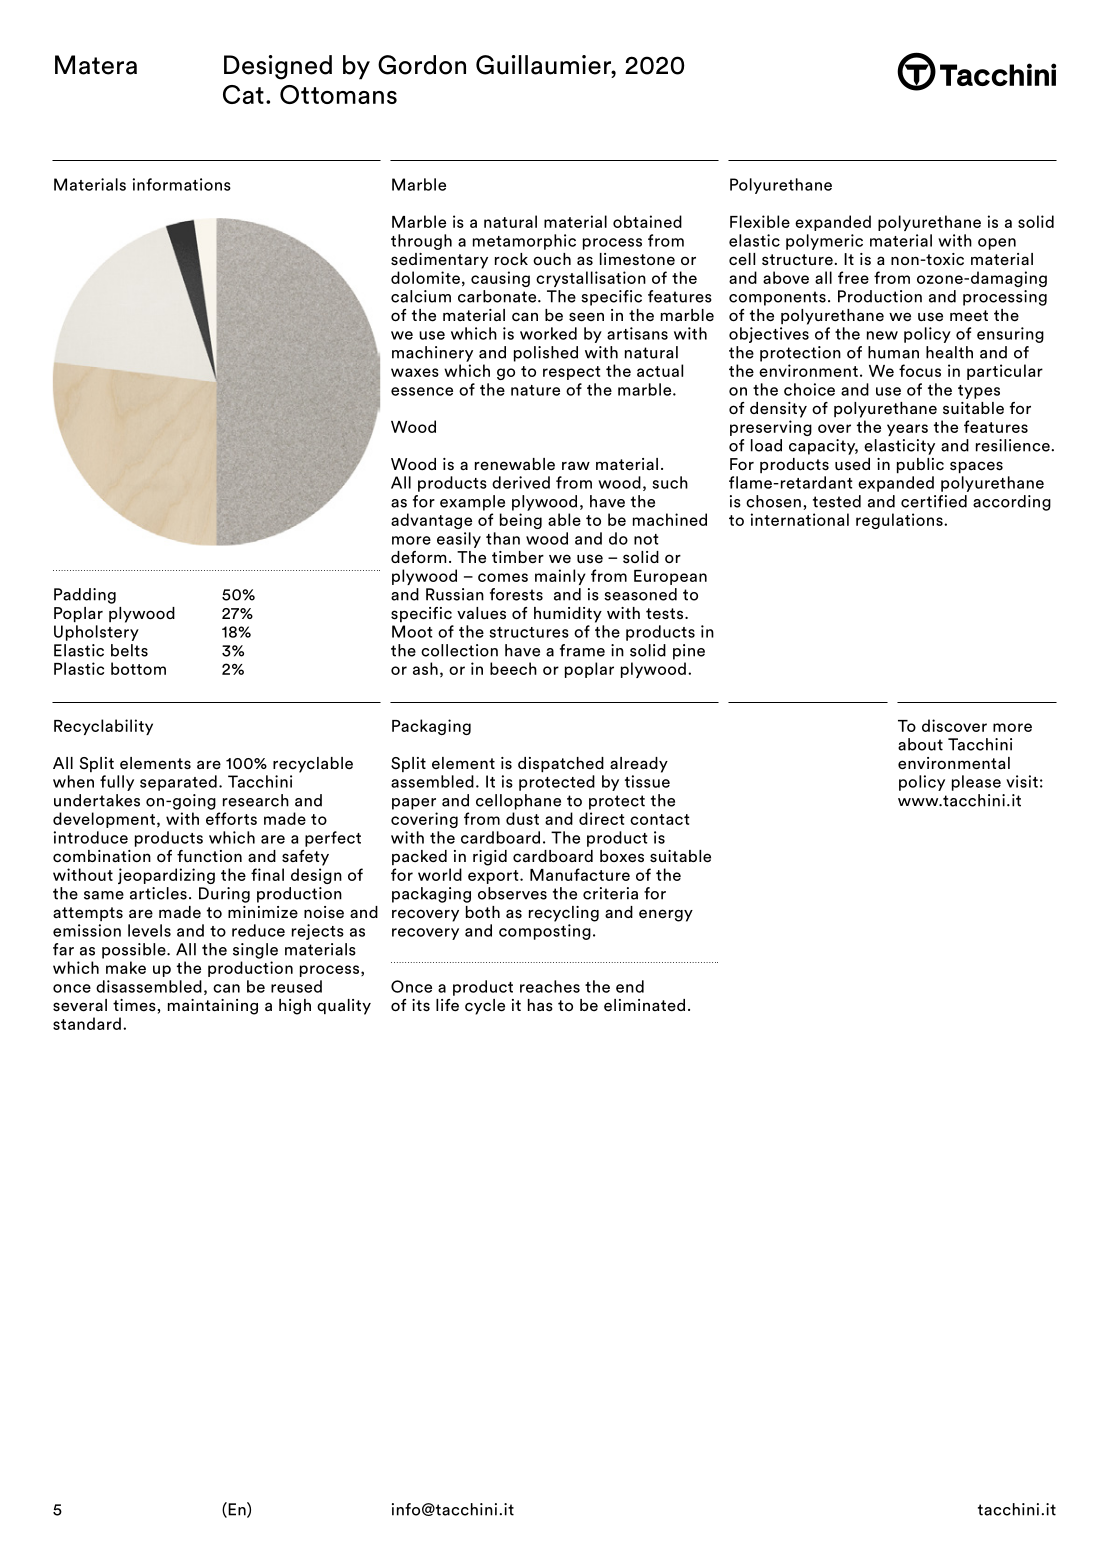  I want to click on waxes, so click(415, 372).
